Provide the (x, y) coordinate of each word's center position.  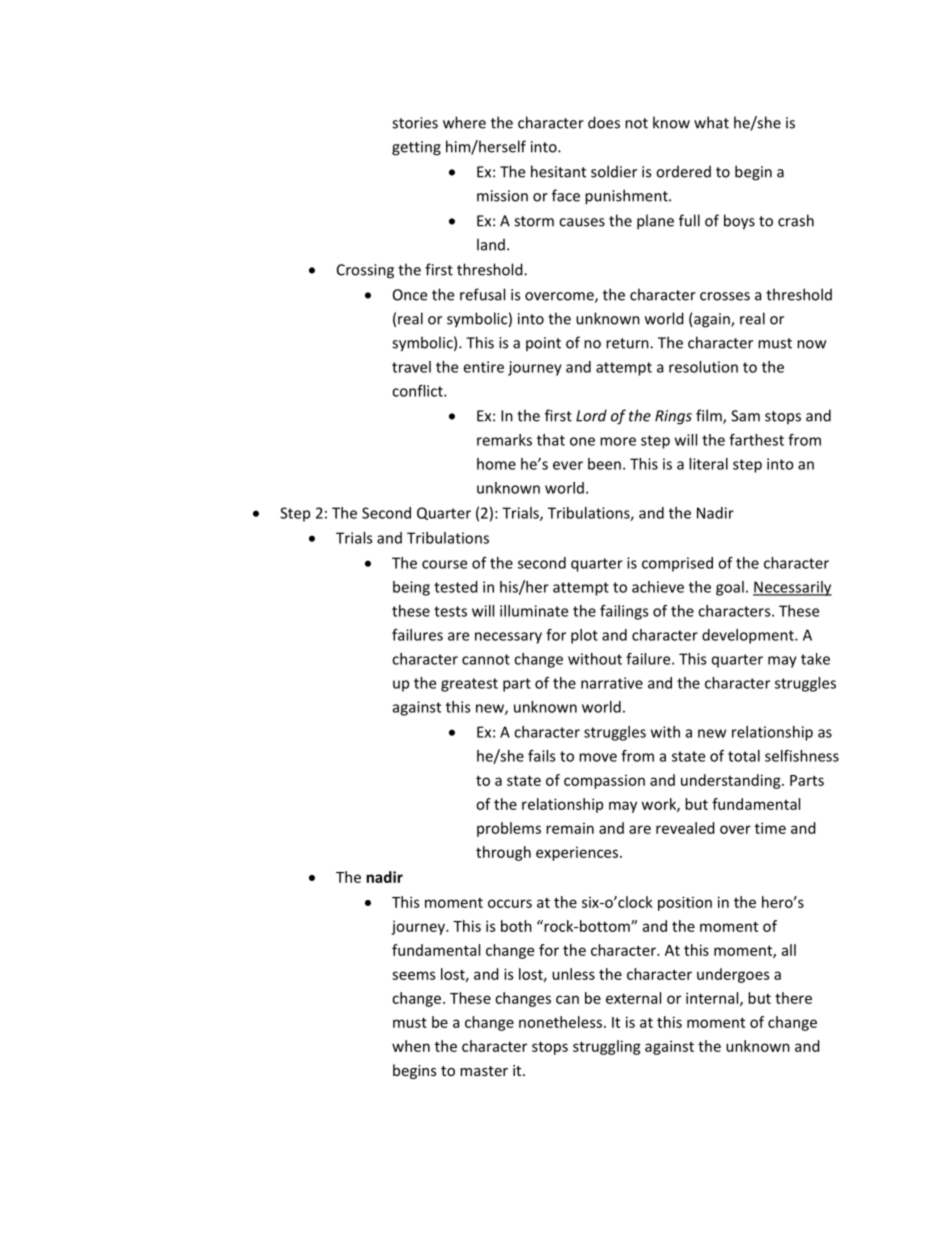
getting (416, 148)
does (604, 122)
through (503, 853)
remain (570, 828)
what (711, 122)
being (411, 588)
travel (411, 367)
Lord (591, 415)
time (770, 828)
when (411, 1046)
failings (624, 612)
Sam (745, 416)
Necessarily (792, 588)
